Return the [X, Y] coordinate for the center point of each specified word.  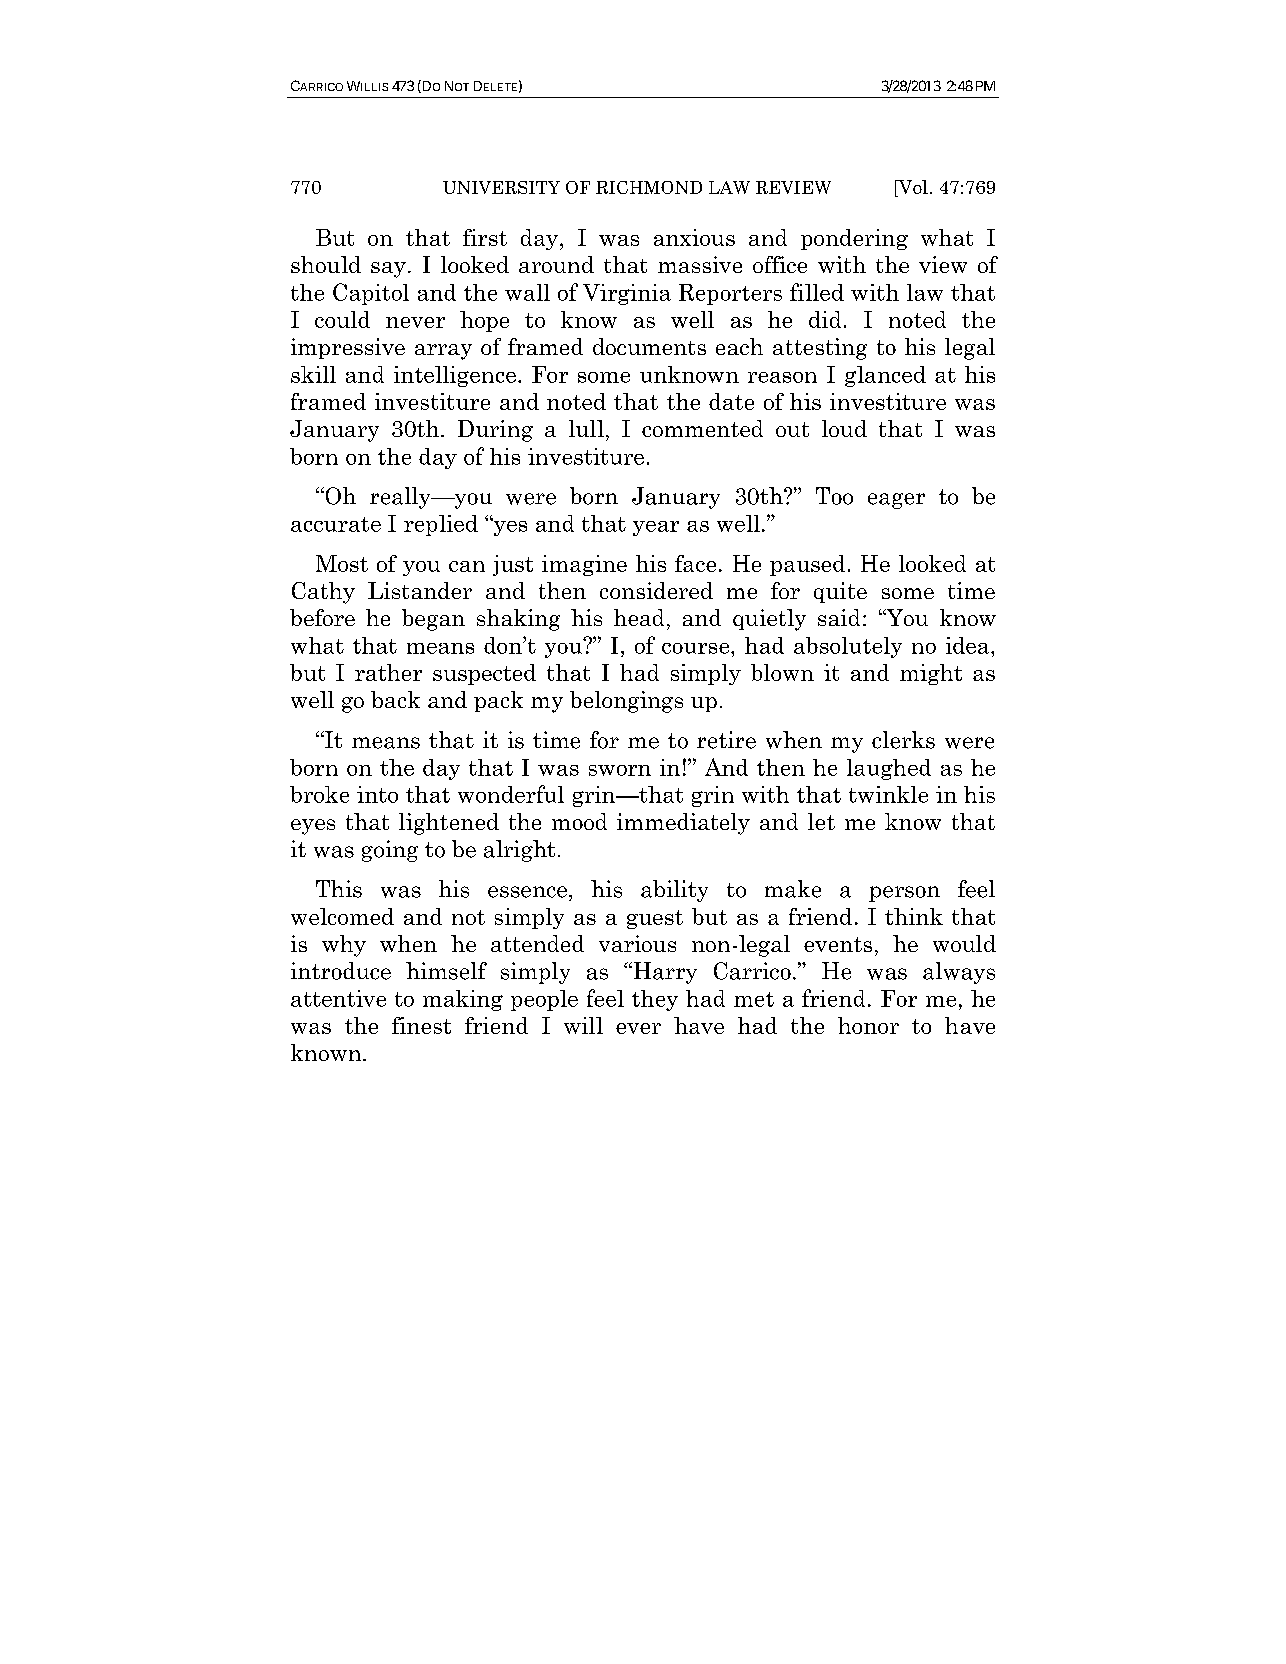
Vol [912, 187]
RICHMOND [649, 187]
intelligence [456, 376]
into [377, 794]
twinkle [888, 794]
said [839, 617]
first [485, 237]
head [639, 617]
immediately [683, 824]
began [433, 620]
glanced [885, 376]
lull [586, 428]
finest [421, 1025]
